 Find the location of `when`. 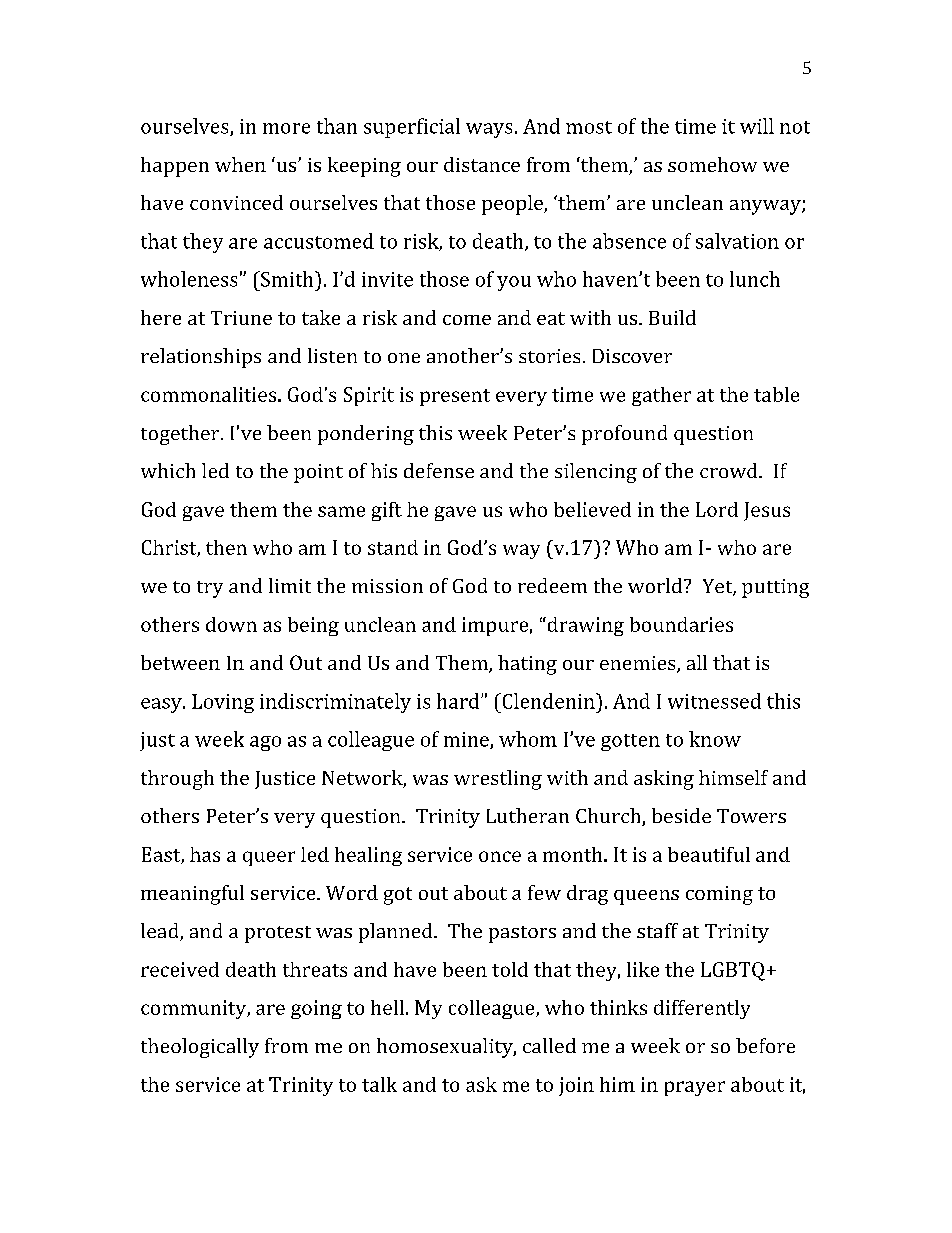

when is located at coordinates (240, 164).
